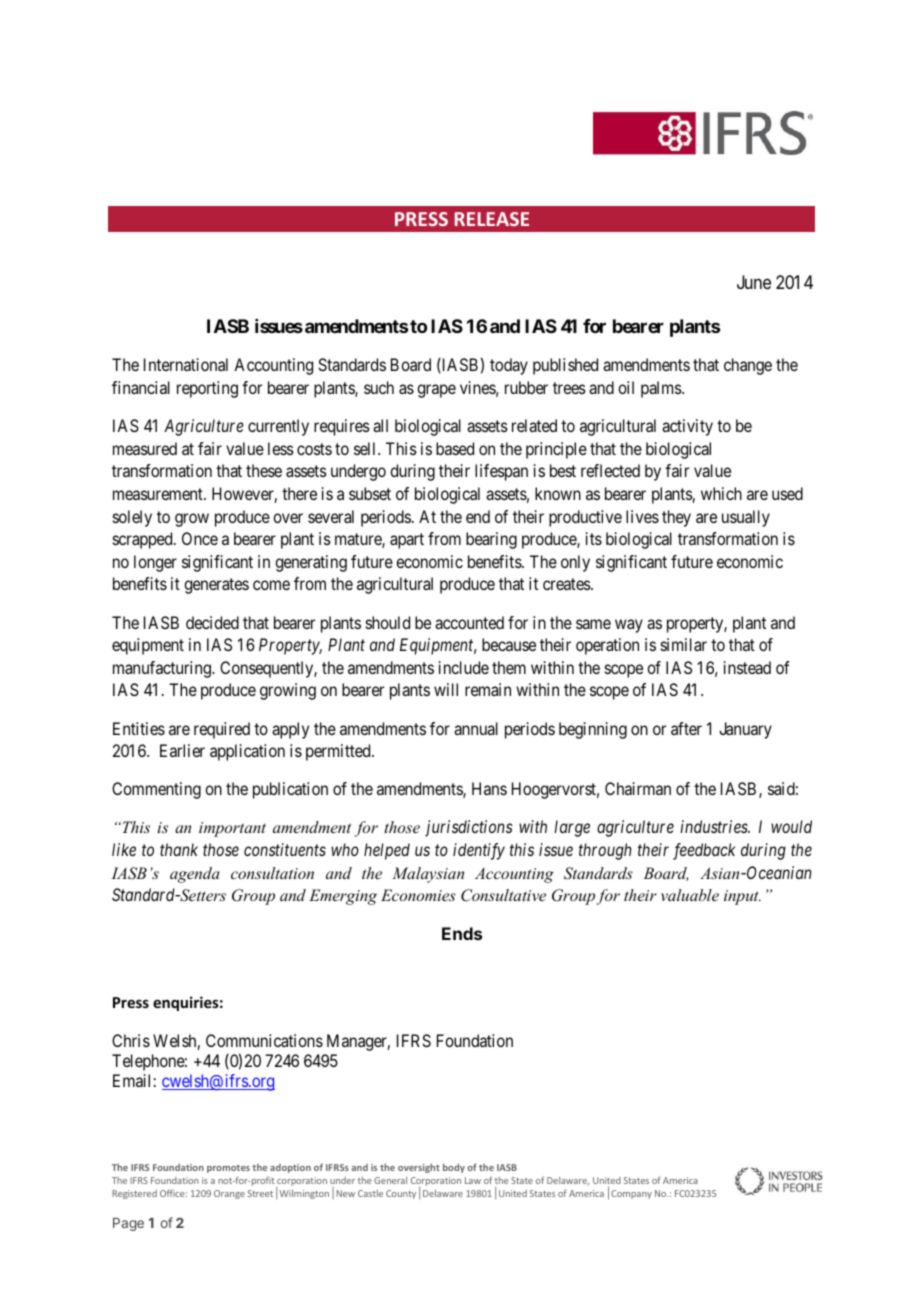 This document has width=924, height=1308. Describe the element at coordinates (690, 895) in the document. I see `valuable` at that location.
